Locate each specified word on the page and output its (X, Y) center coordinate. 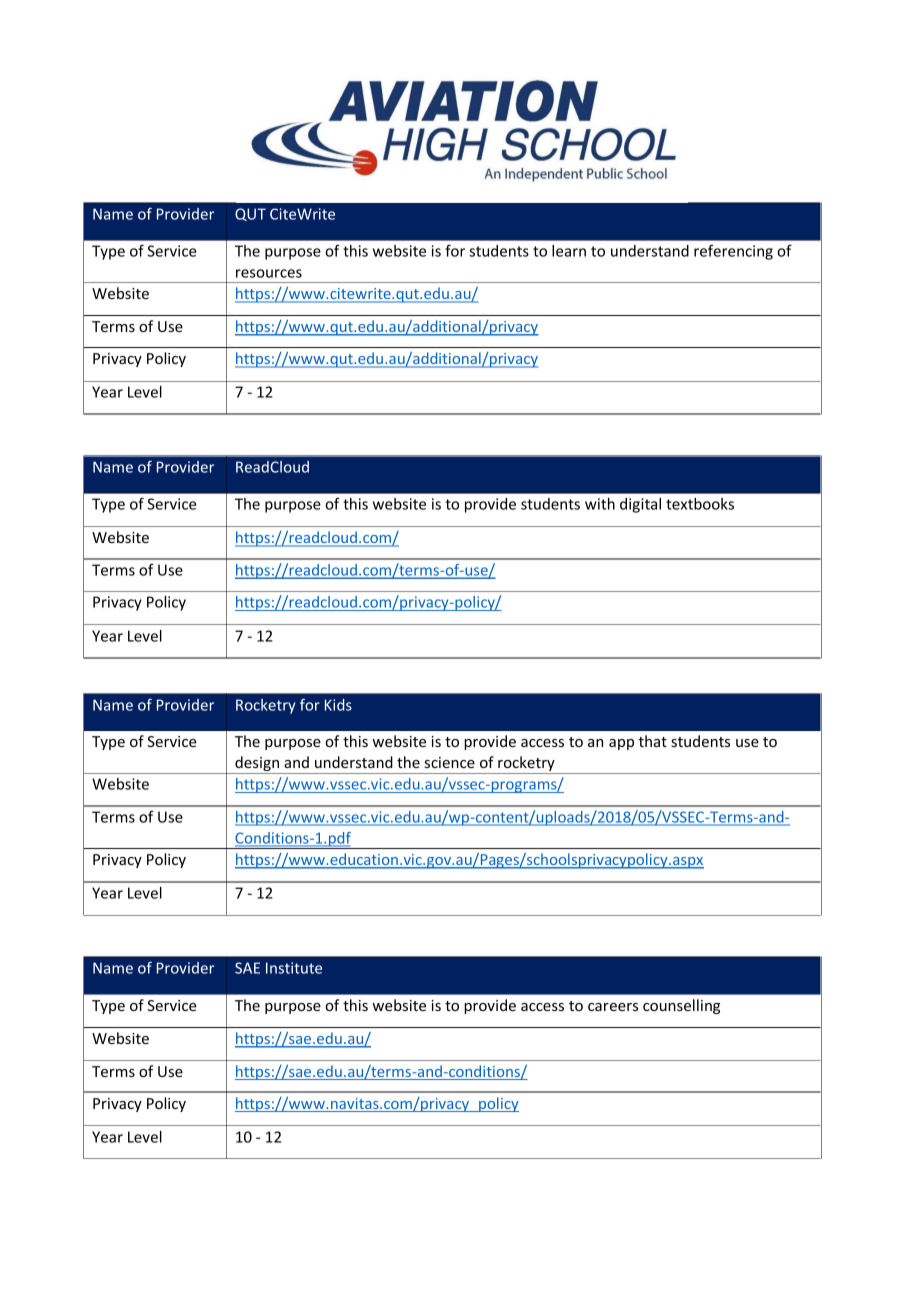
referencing (733, 252)
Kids (338, 705)
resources (269, 273)
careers (613, 1007)
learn (569, 251)
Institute (294, 968)
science (450, 762)
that (653, 741)
